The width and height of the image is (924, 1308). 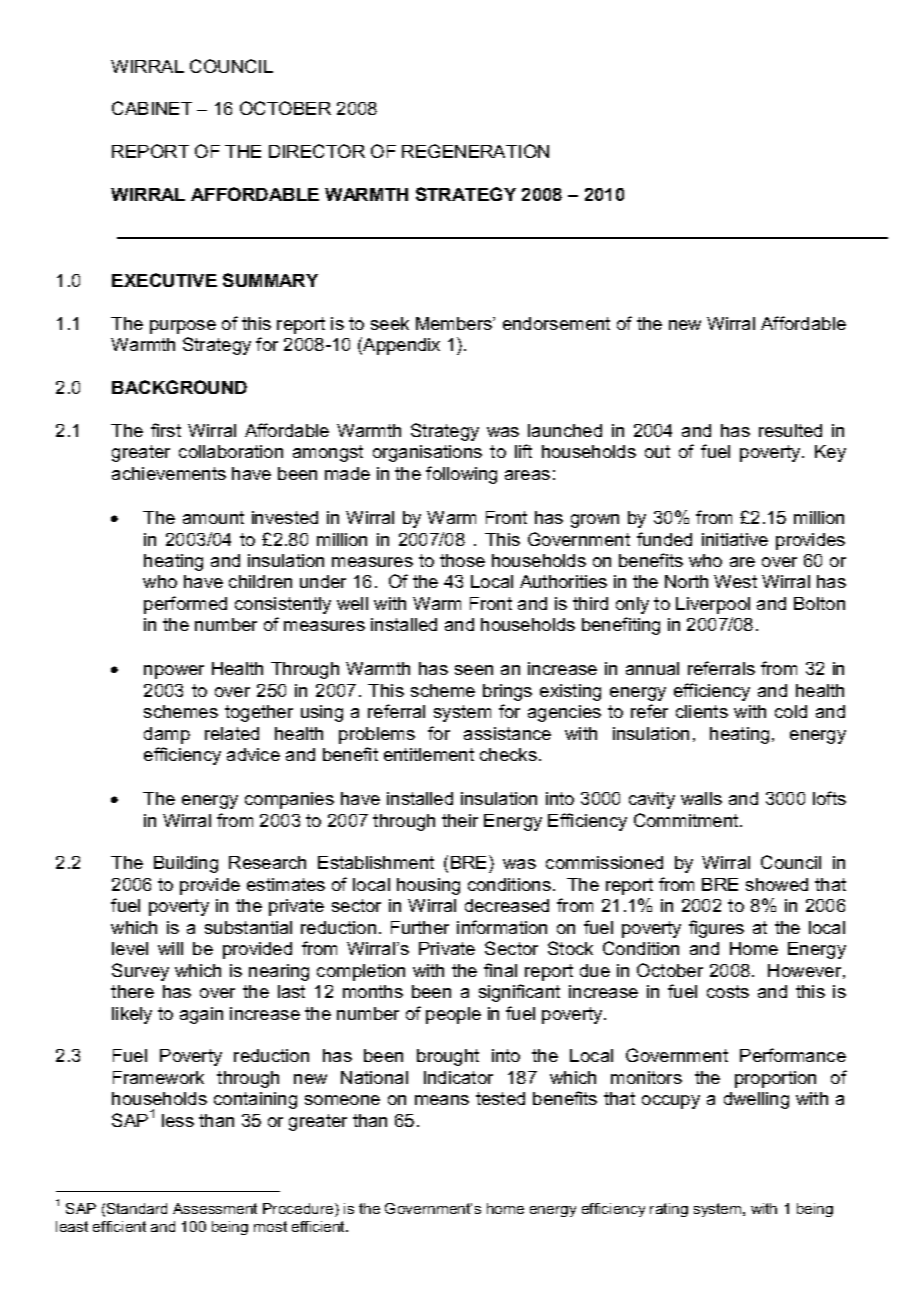 I want to click on resulted, so click(x=790, y=430).
